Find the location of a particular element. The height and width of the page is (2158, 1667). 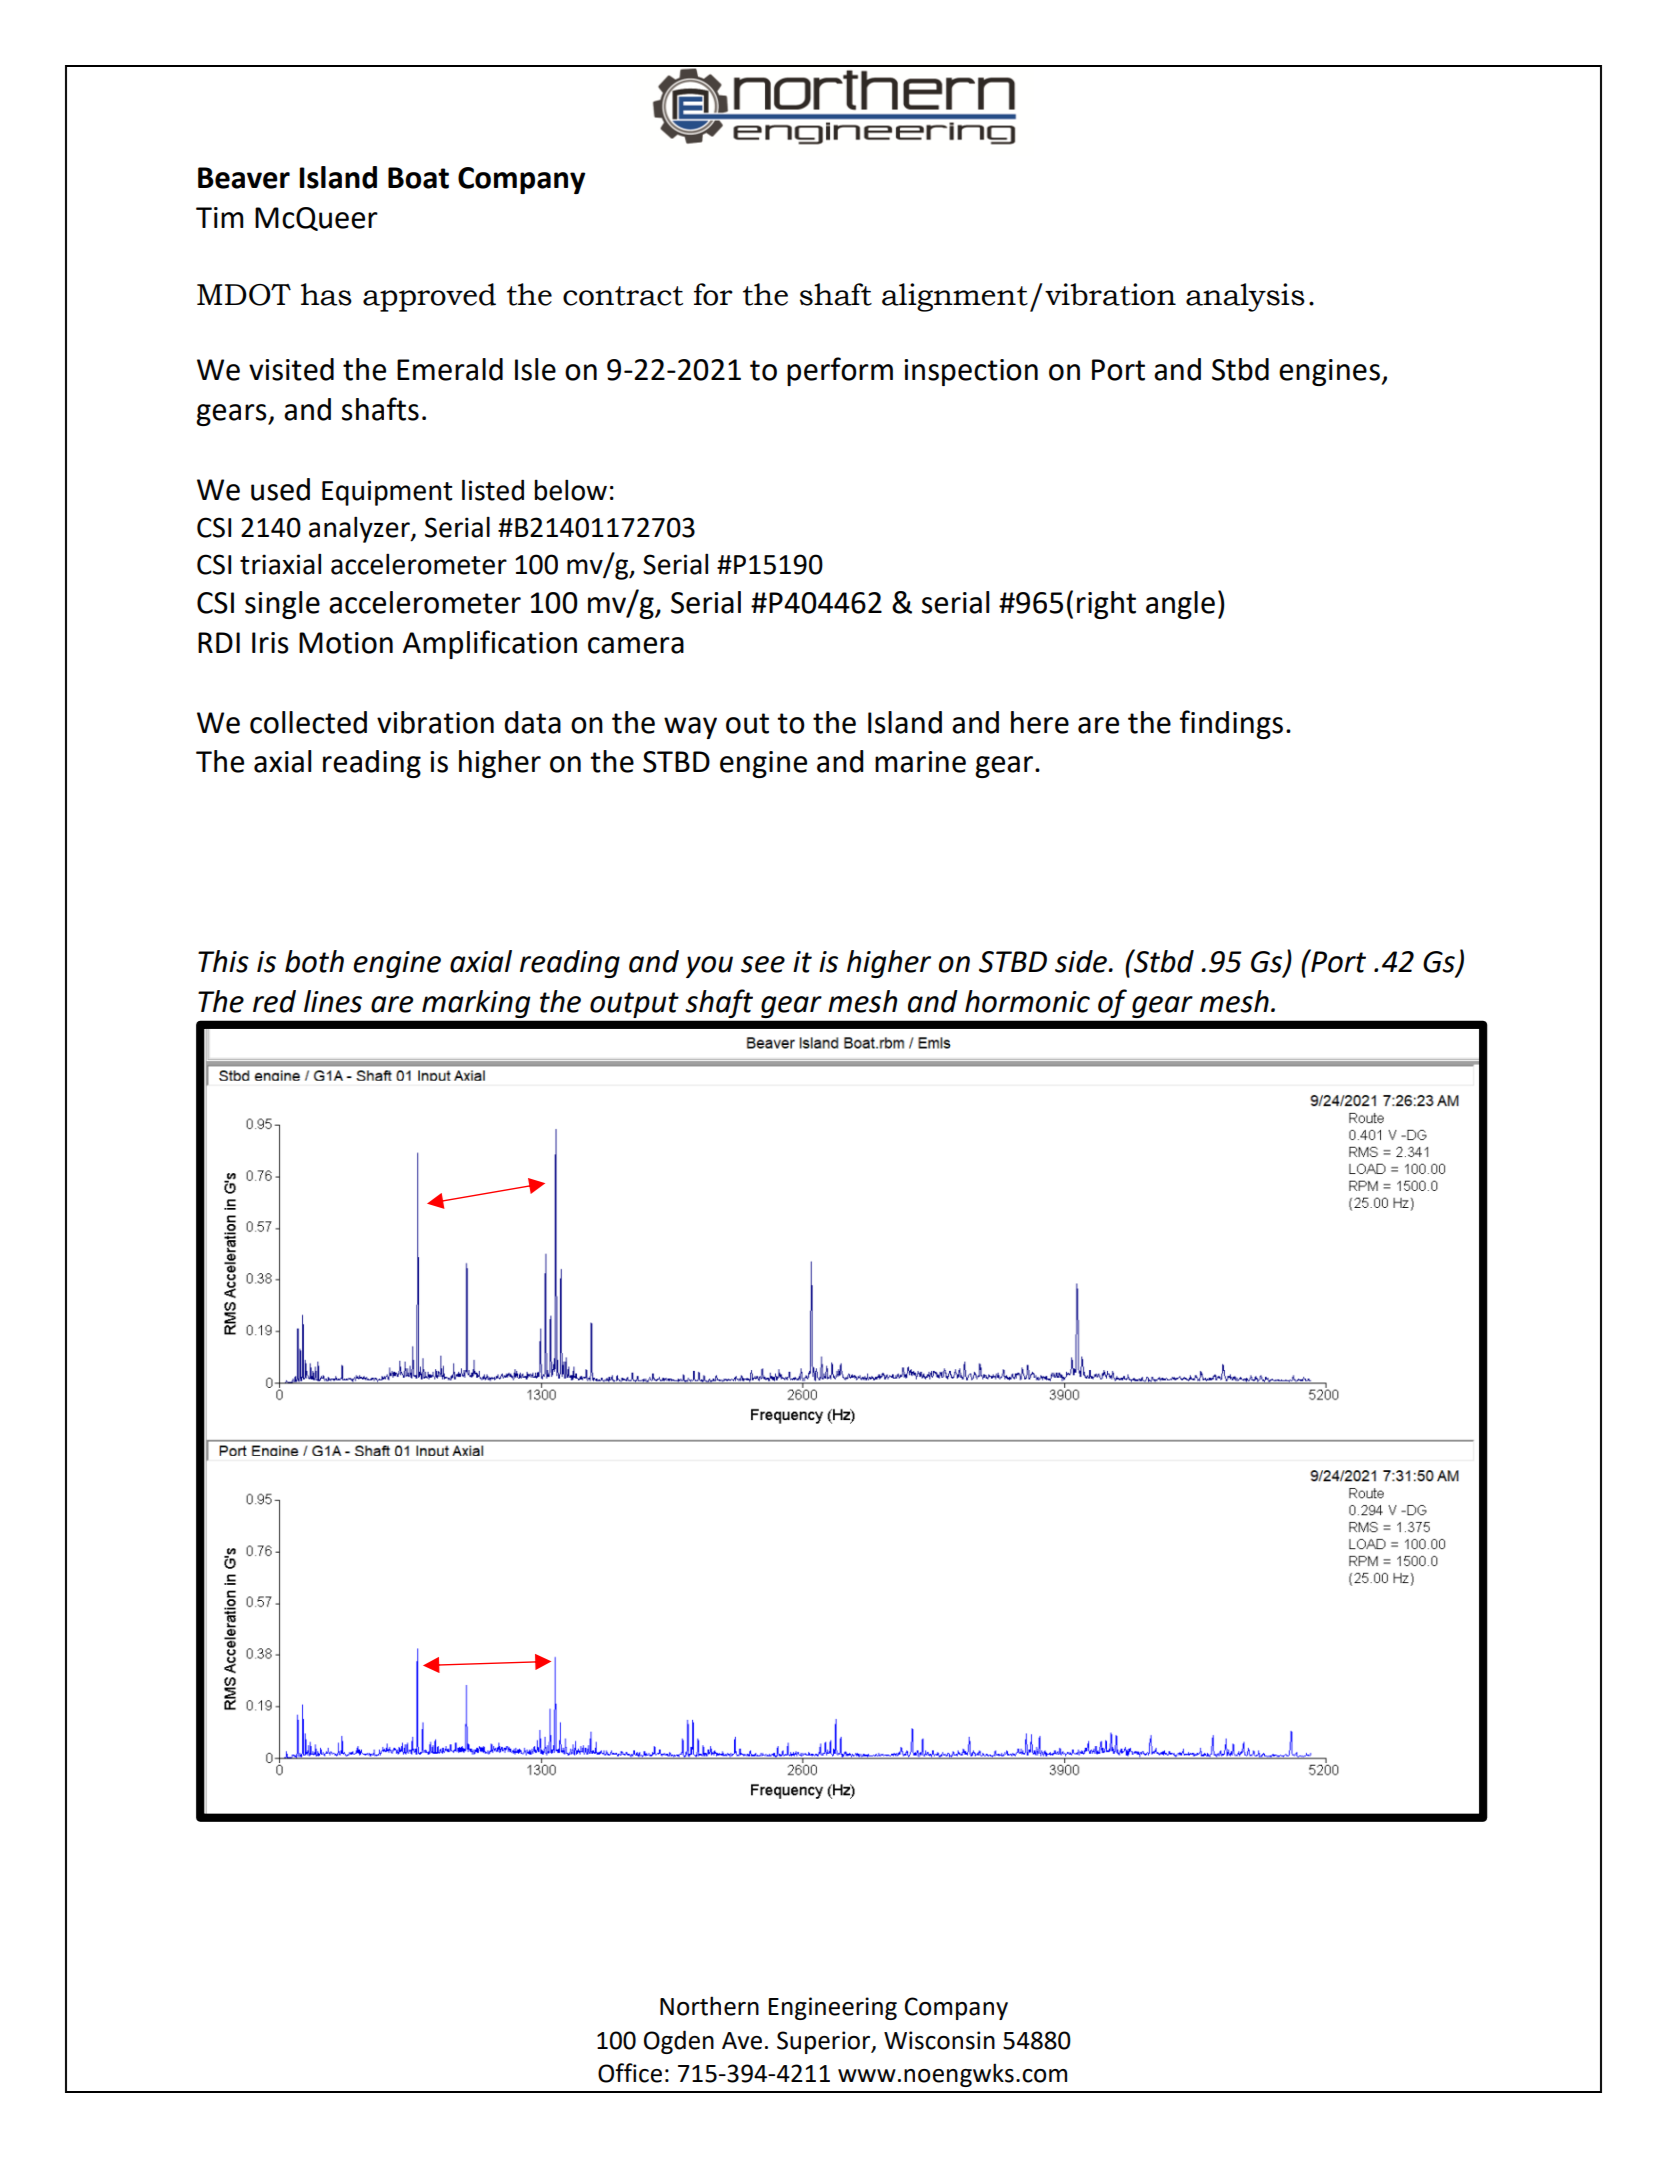

has is located at coordinates (326, 294).
